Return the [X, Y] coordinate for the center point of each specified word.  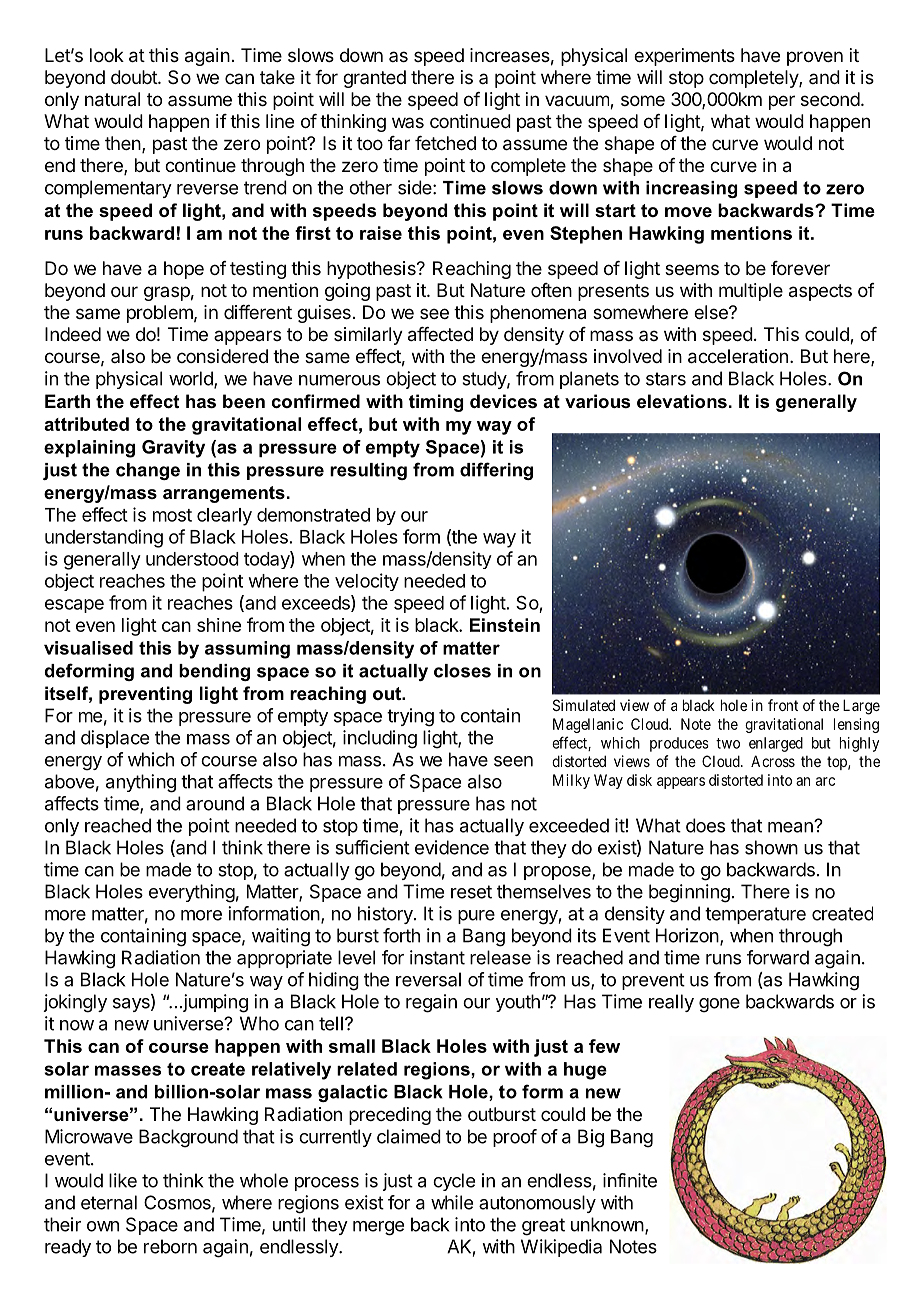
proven [815, 58]
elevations [682, 401]
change [148, 471]
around [215, 803]
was [408, 122]
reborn [170, 1246]
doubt [135, 77]
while [452, 1202]
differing [496, 471]
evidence [452, 847]
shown [771, 847]
